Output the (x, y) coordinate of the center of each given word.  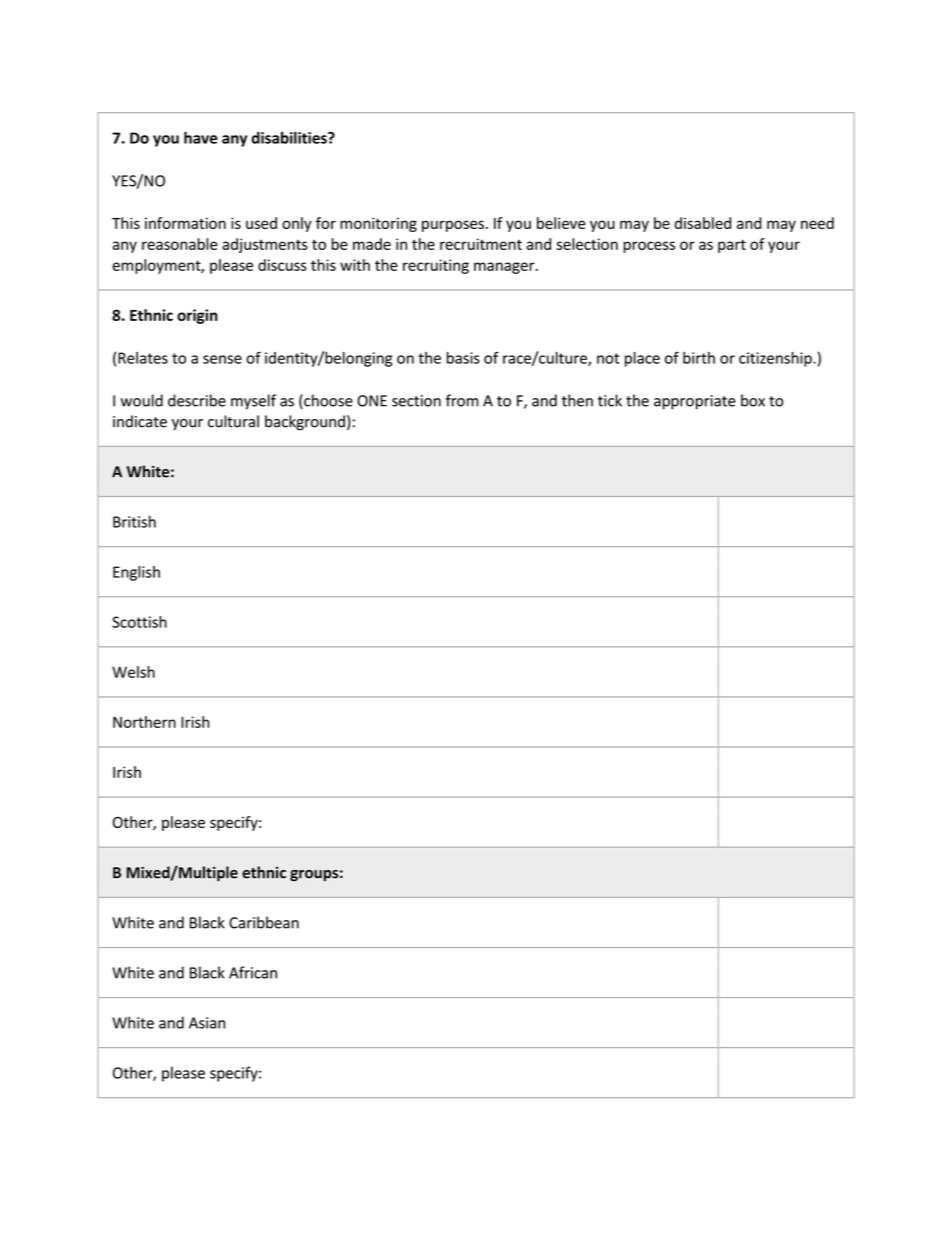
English (136, 573)
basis (463, 358)
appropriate (695, 402)
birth (699, 358)
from (462, 400)
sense (222, 359)
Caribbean (264, 922)
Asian (207, 1023)
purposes (453, 226)
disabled (703, 223)
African (253, 972)
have (201, 137)
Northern (144, 722)
